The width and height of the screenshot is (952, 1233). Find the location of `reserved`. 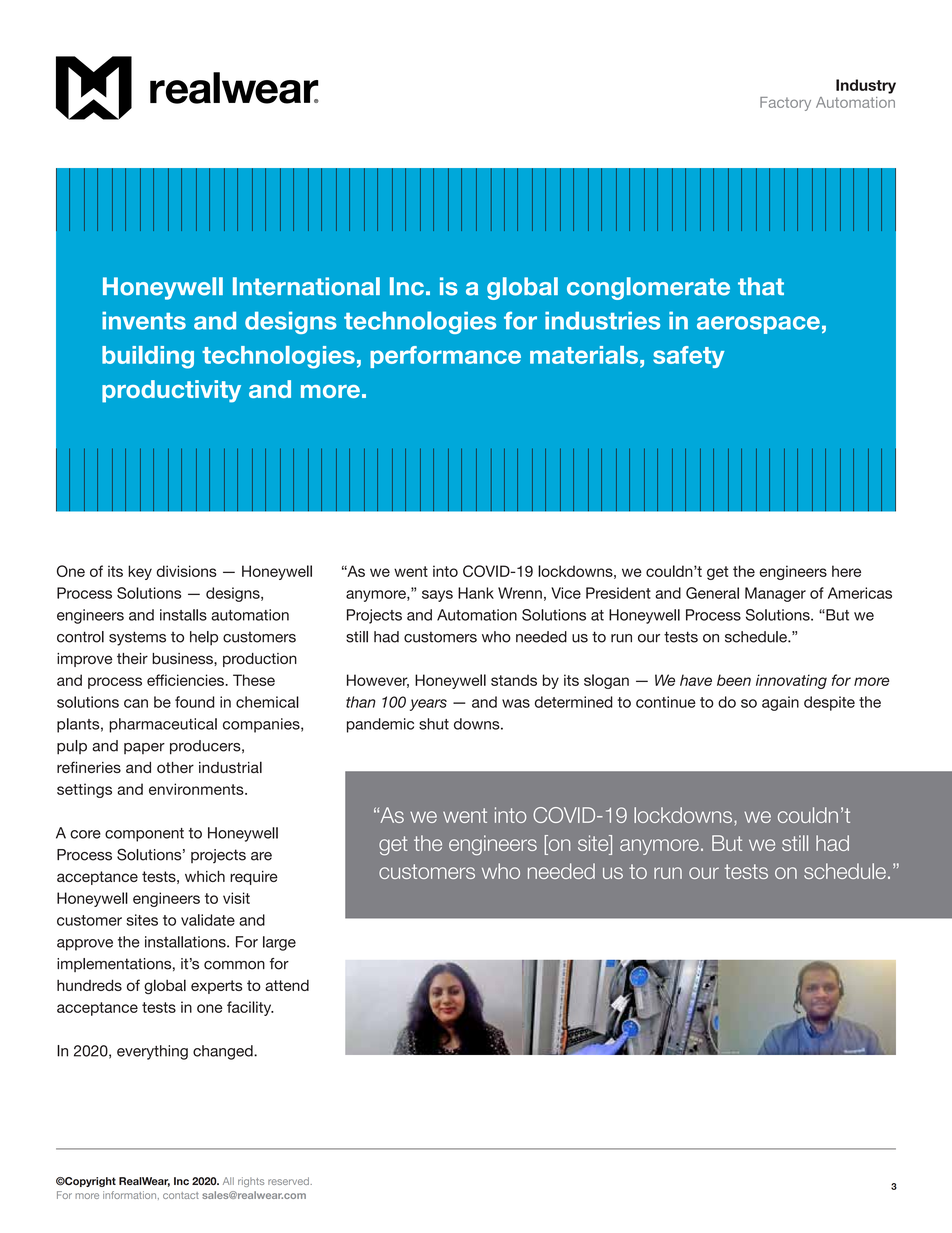

reserved is located at coordinates (289, 1181).
